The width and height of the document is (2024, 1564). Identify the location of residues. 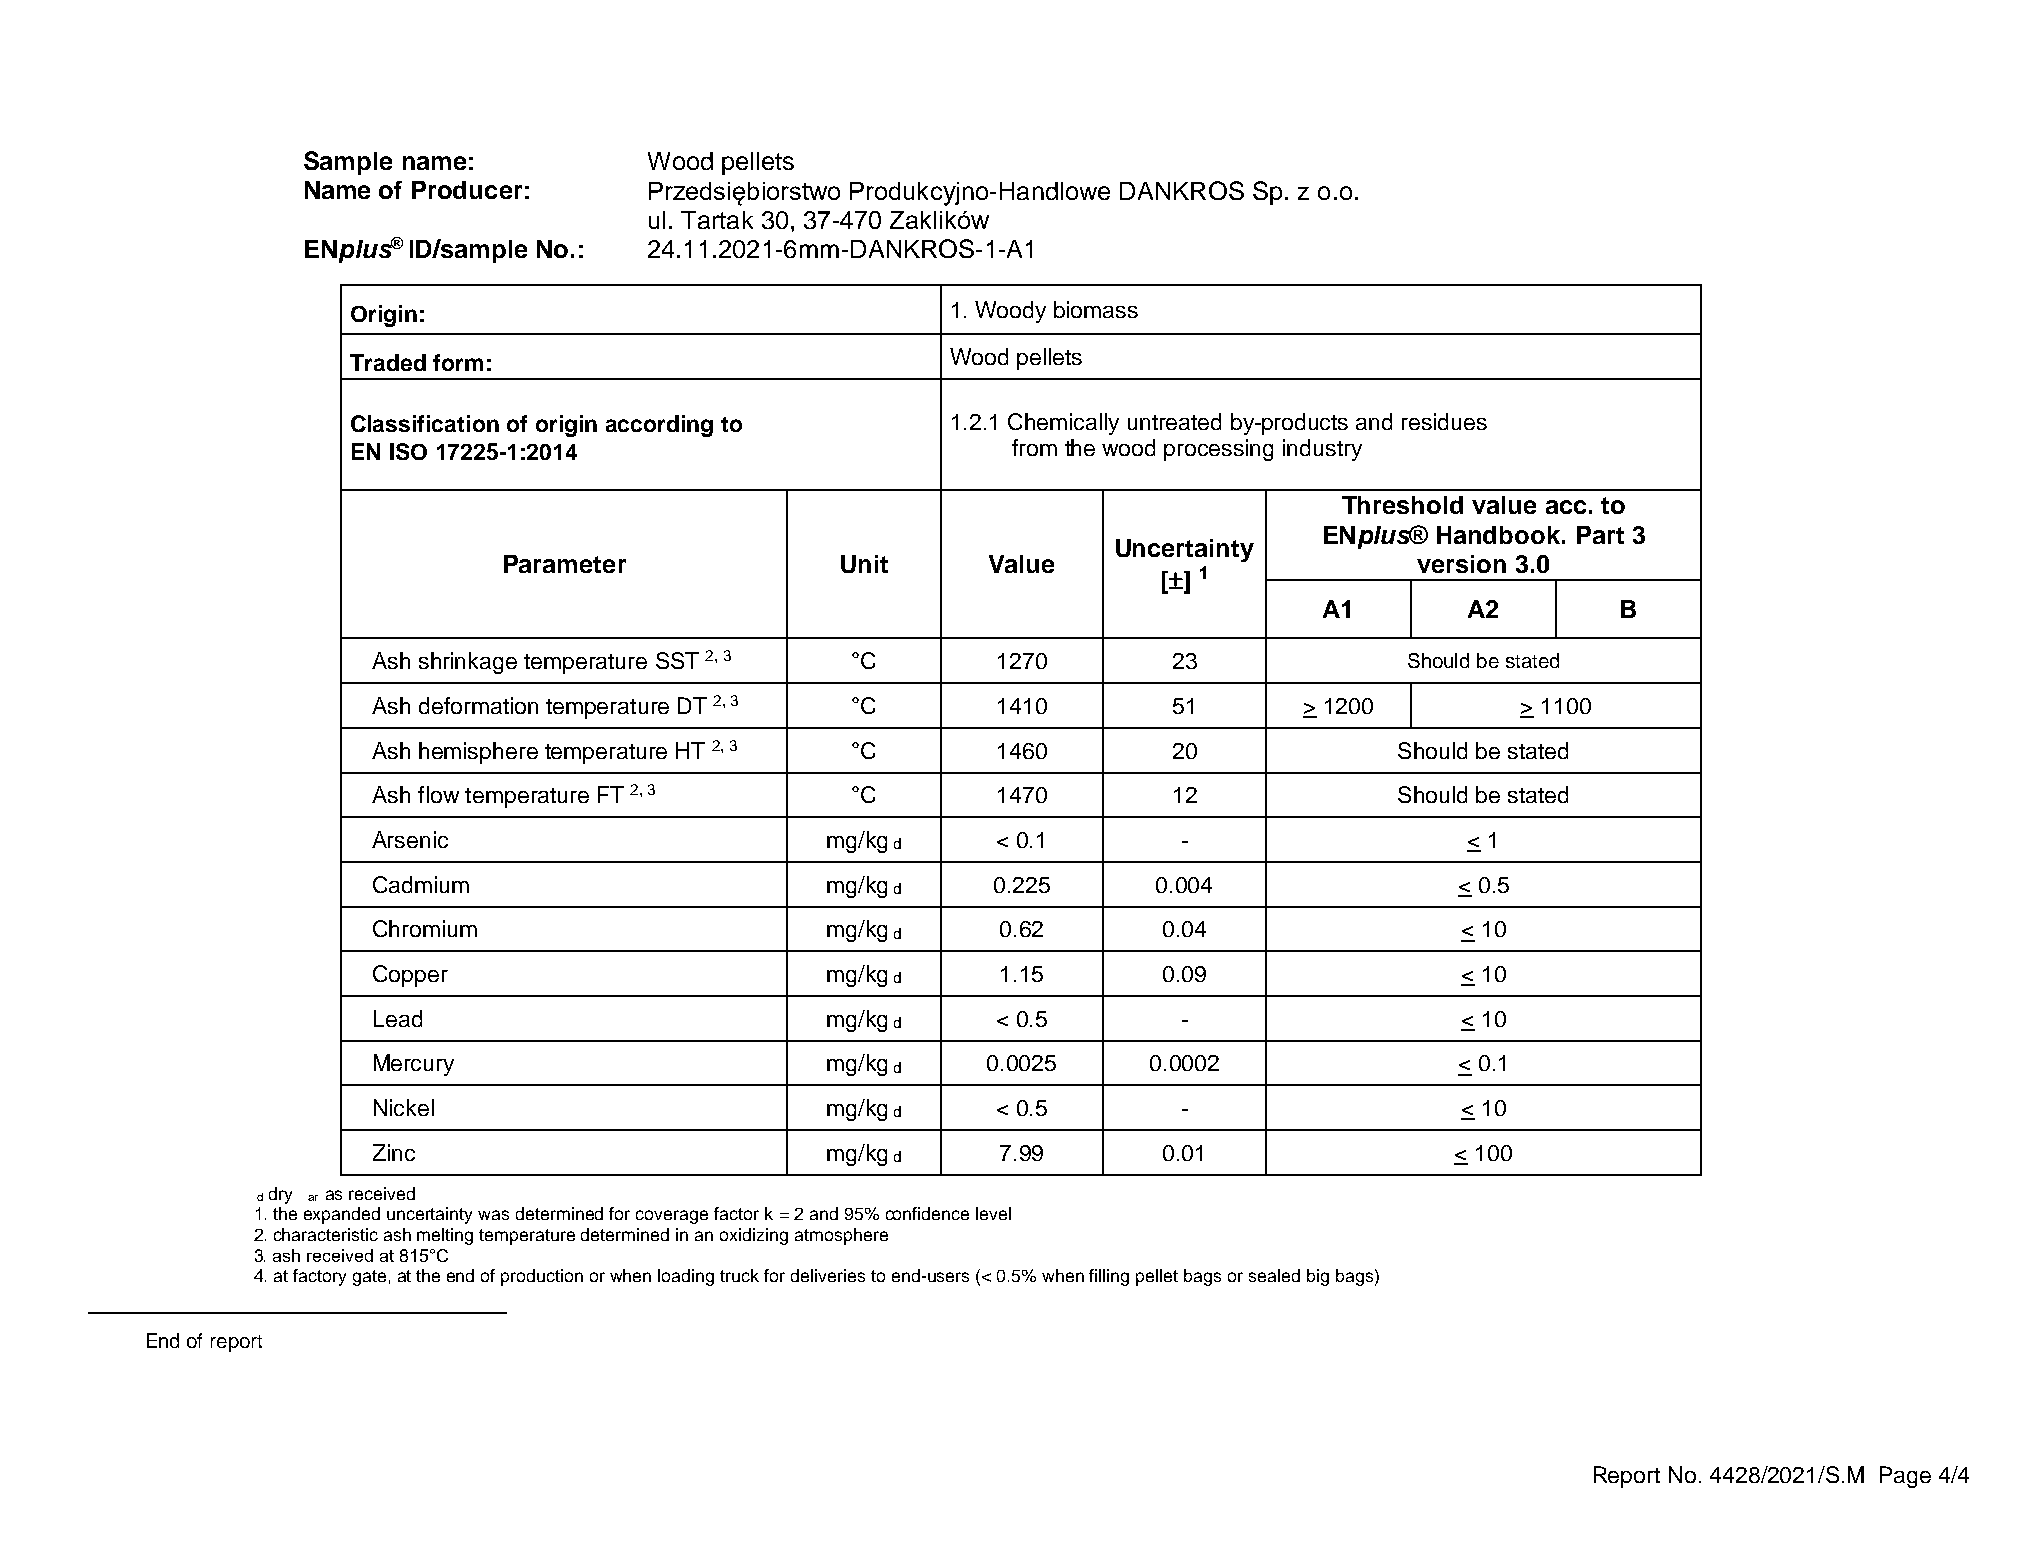
(1444, 421).
